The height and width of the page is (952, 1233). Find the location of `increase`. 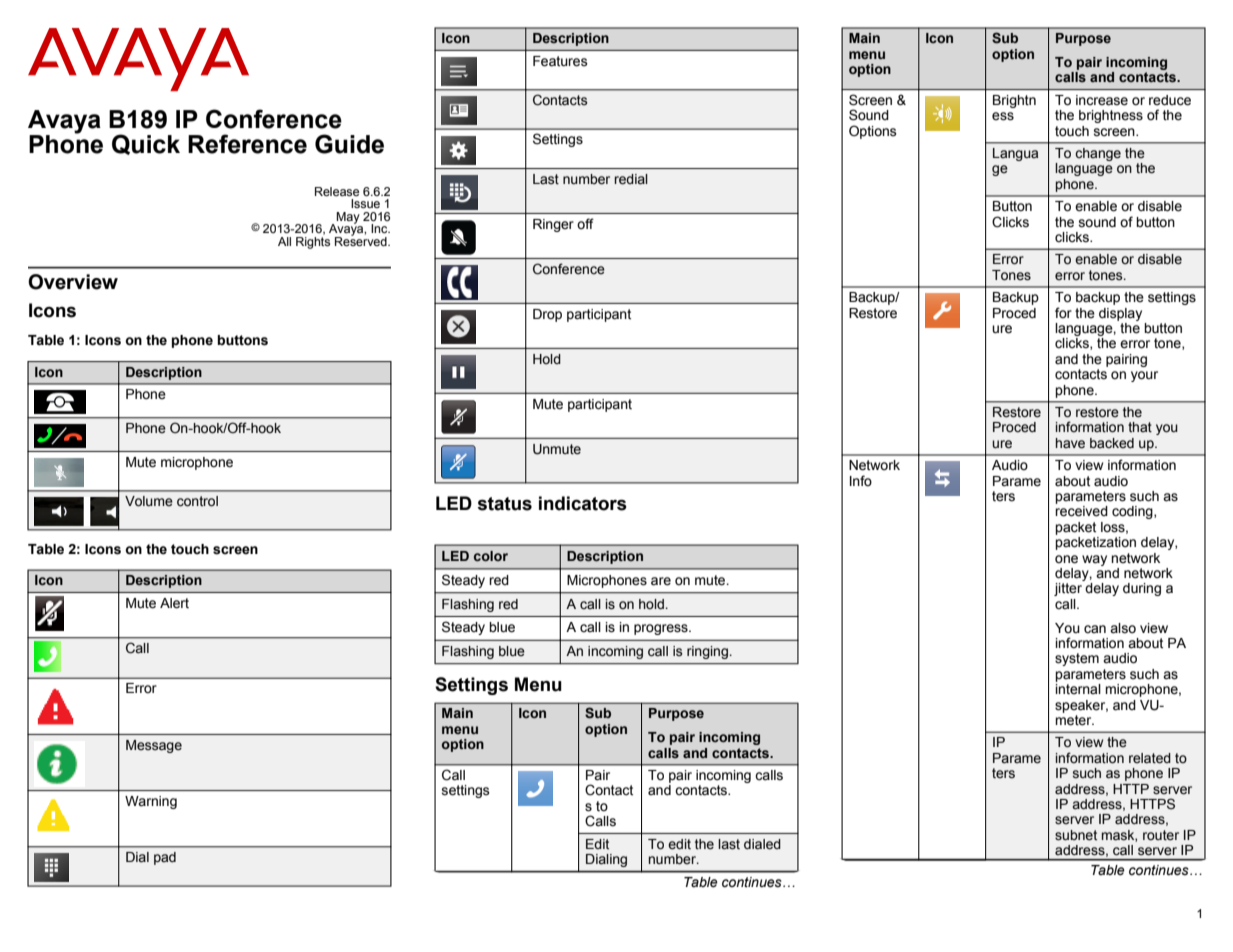

increase is located at coordinates (1102, 100).
